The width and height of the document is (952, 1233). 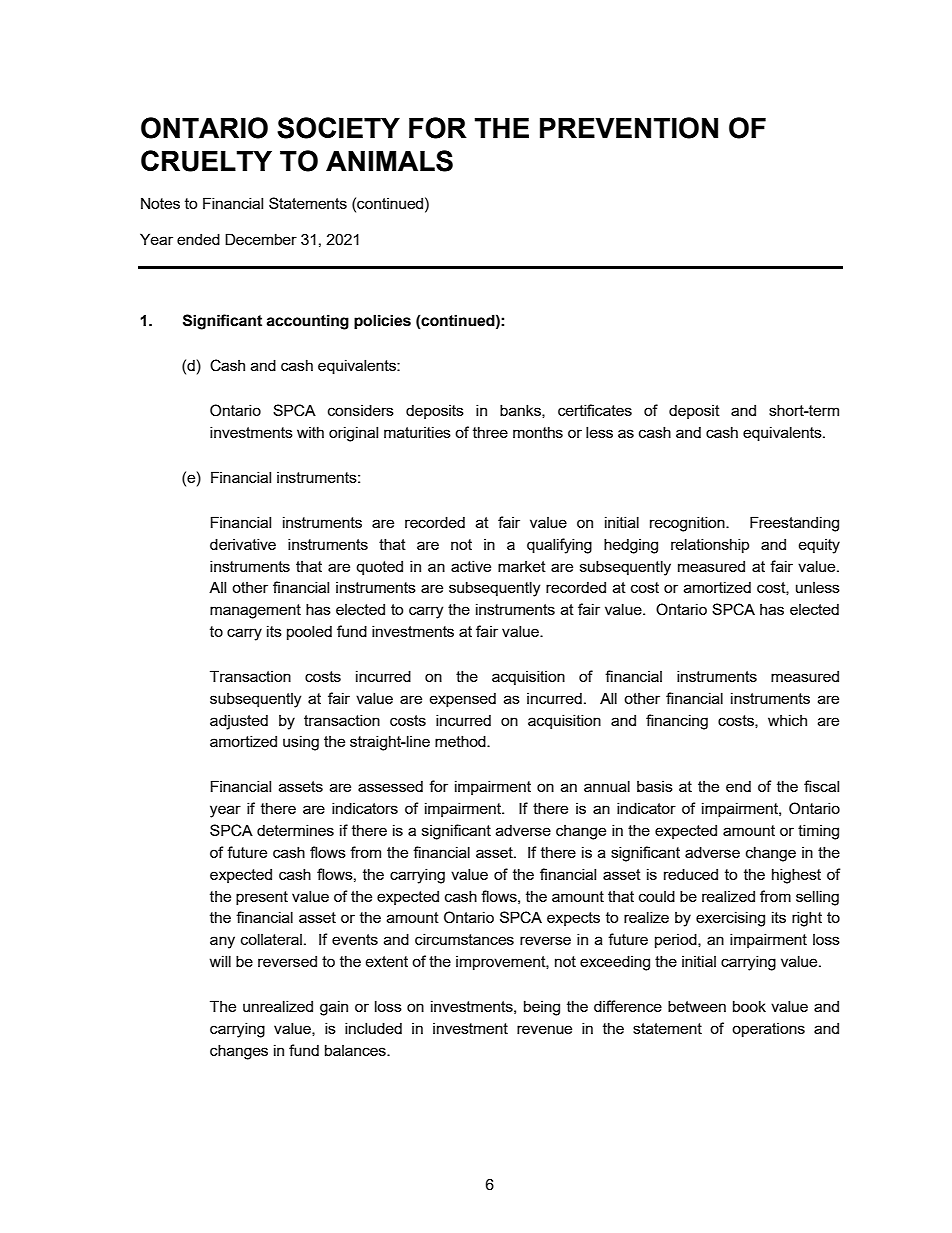 I want to click on ANIMALS, so click(x=389, y=161).
